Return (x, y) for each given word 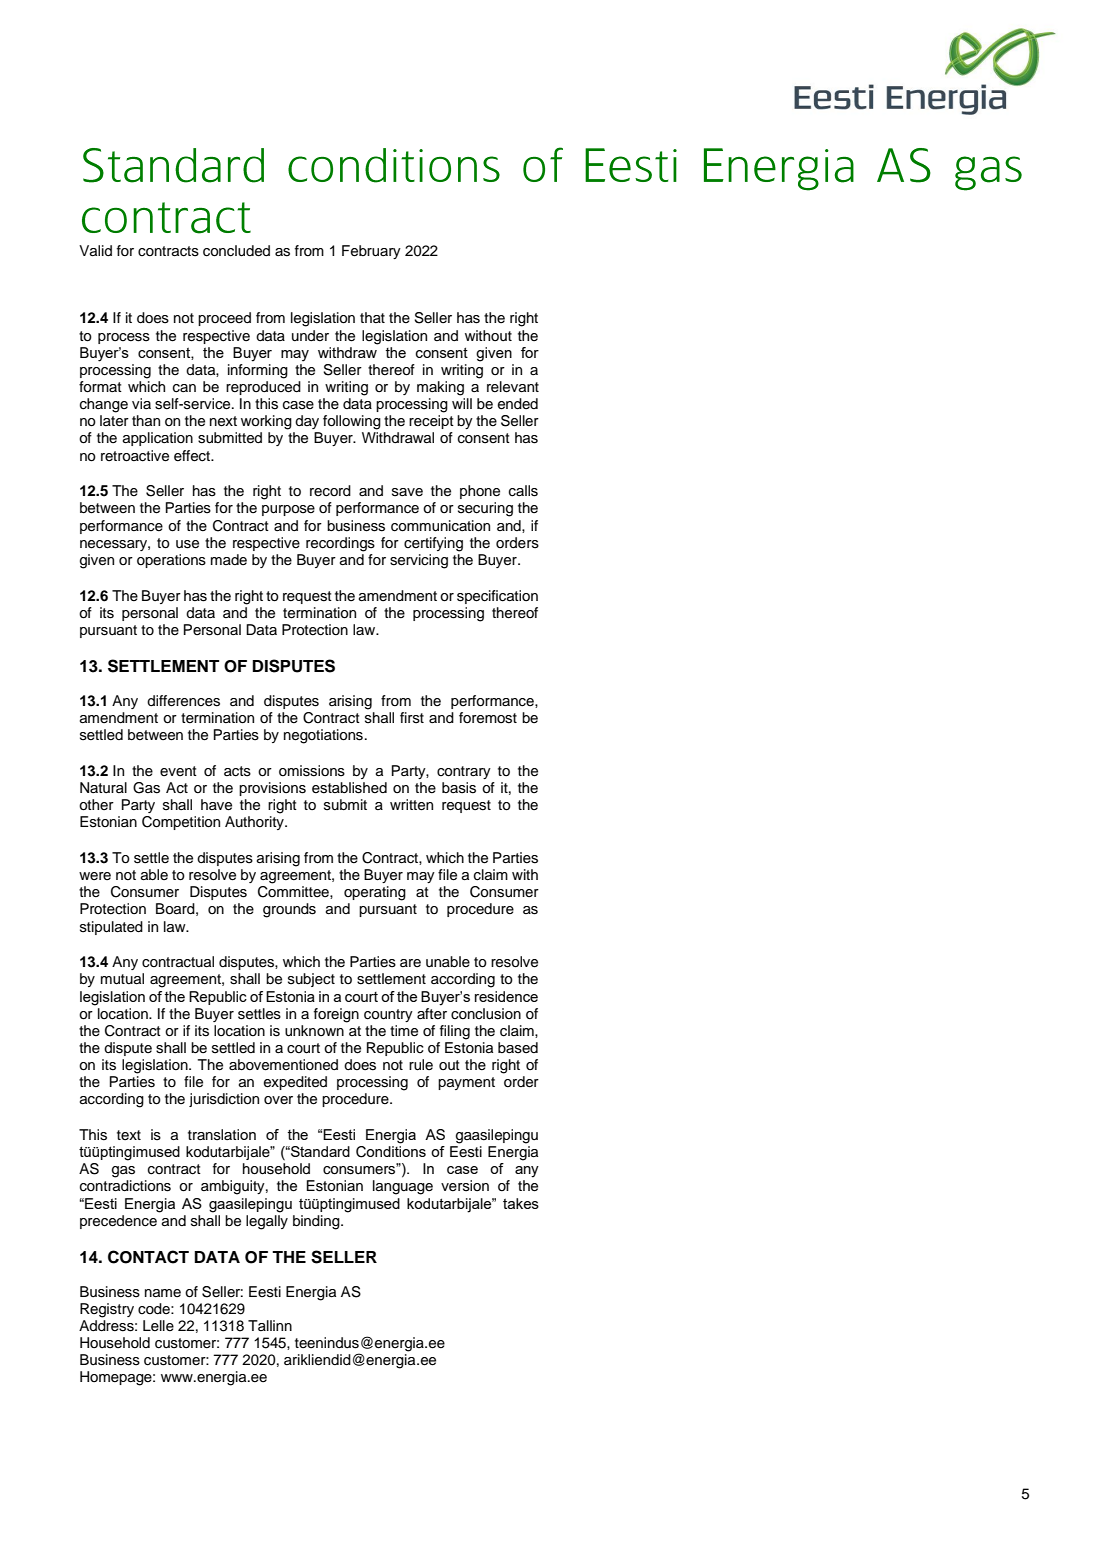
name (163, 1293)
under (310, 336)
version (465, 1186)
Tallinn (270, 1325)
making (440, 388)
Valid (95, 250)
